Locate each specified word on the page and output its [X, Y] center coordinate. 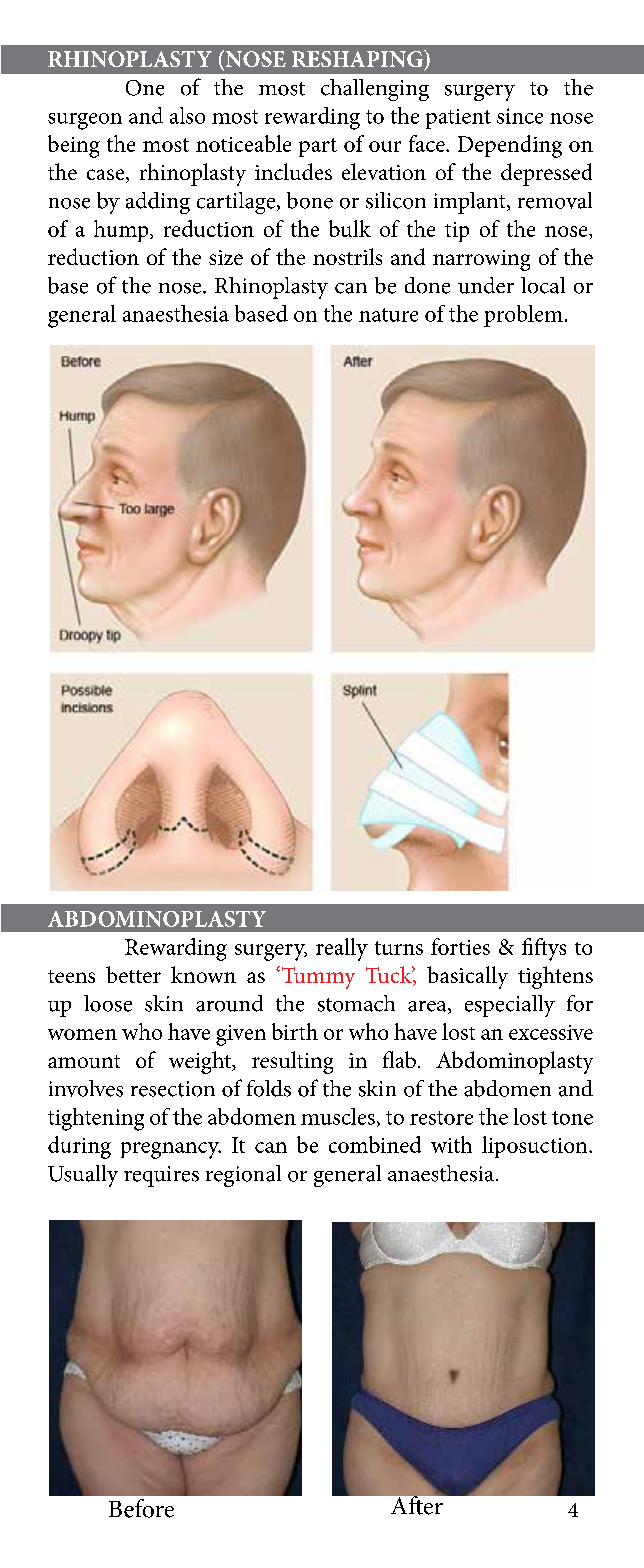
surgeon [85, 121]
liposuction [536, 1147]
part [318, 147]
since [520, 116]
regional [243, 1176]
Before [141, 1508]
